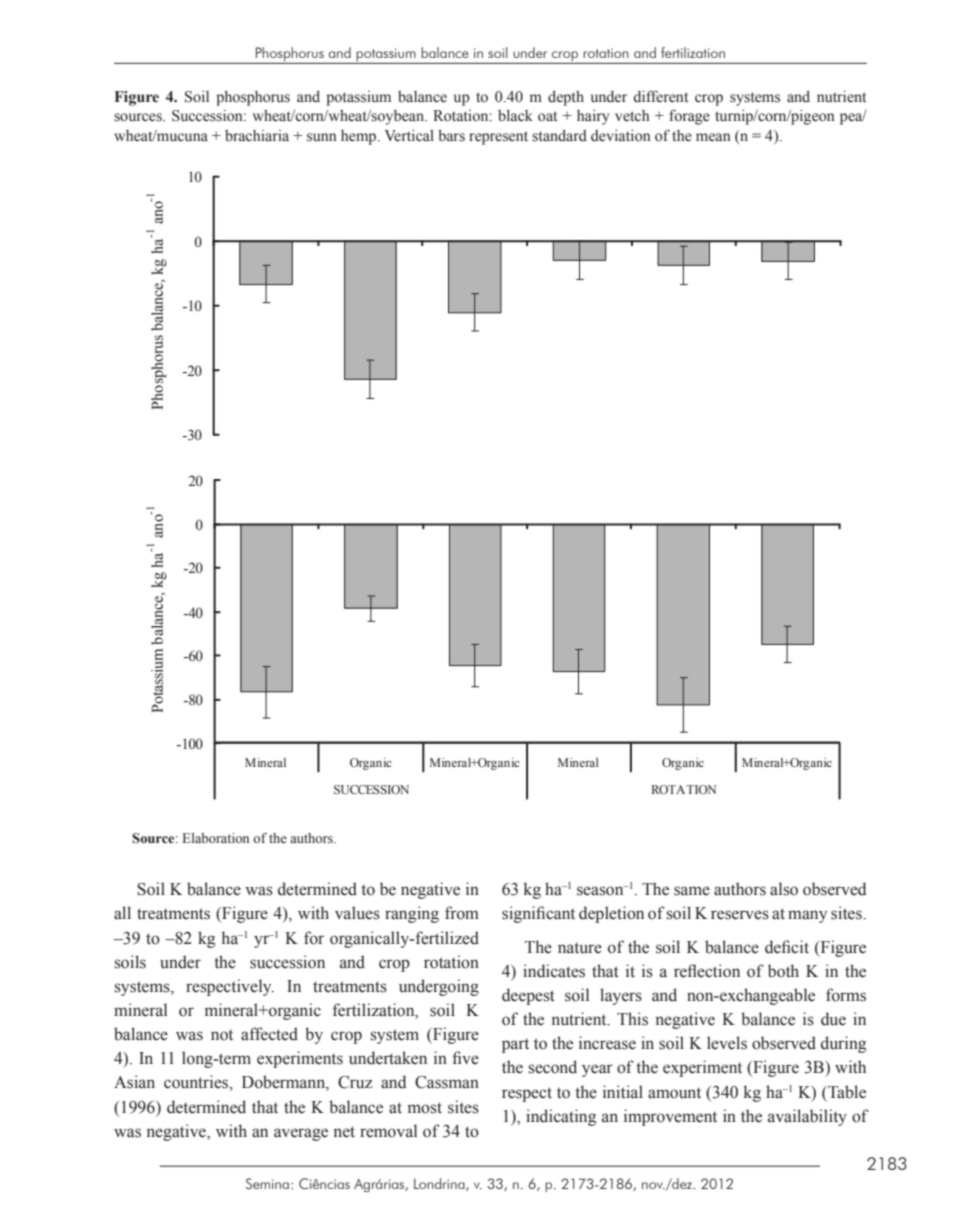 The image size is (958, 1232). Describe the element at coordinates (515, 1046) in the page. I see `part` at that location.
